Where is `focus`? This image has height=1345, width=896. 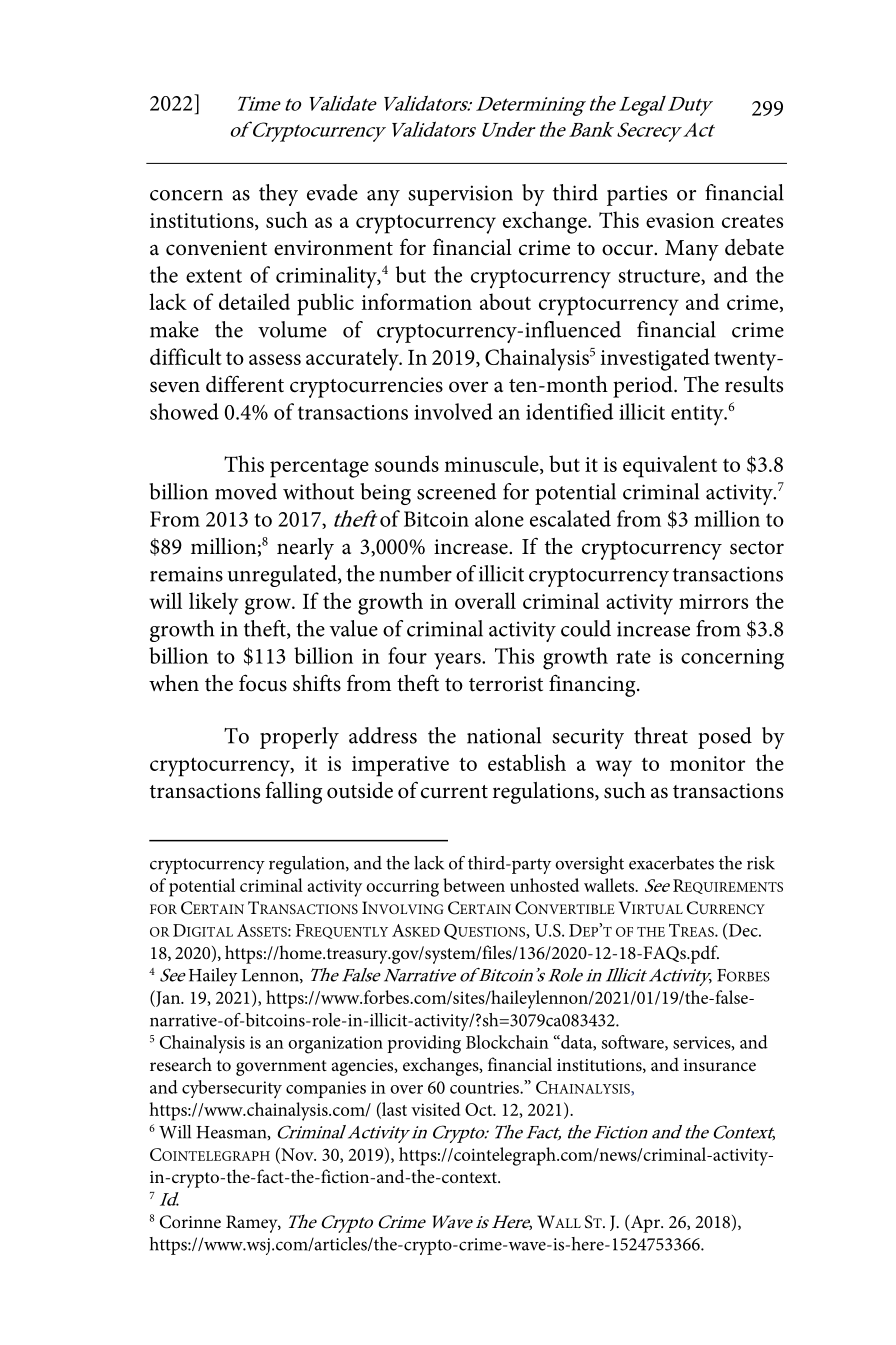
focus is located at coordinates (263, 683).
